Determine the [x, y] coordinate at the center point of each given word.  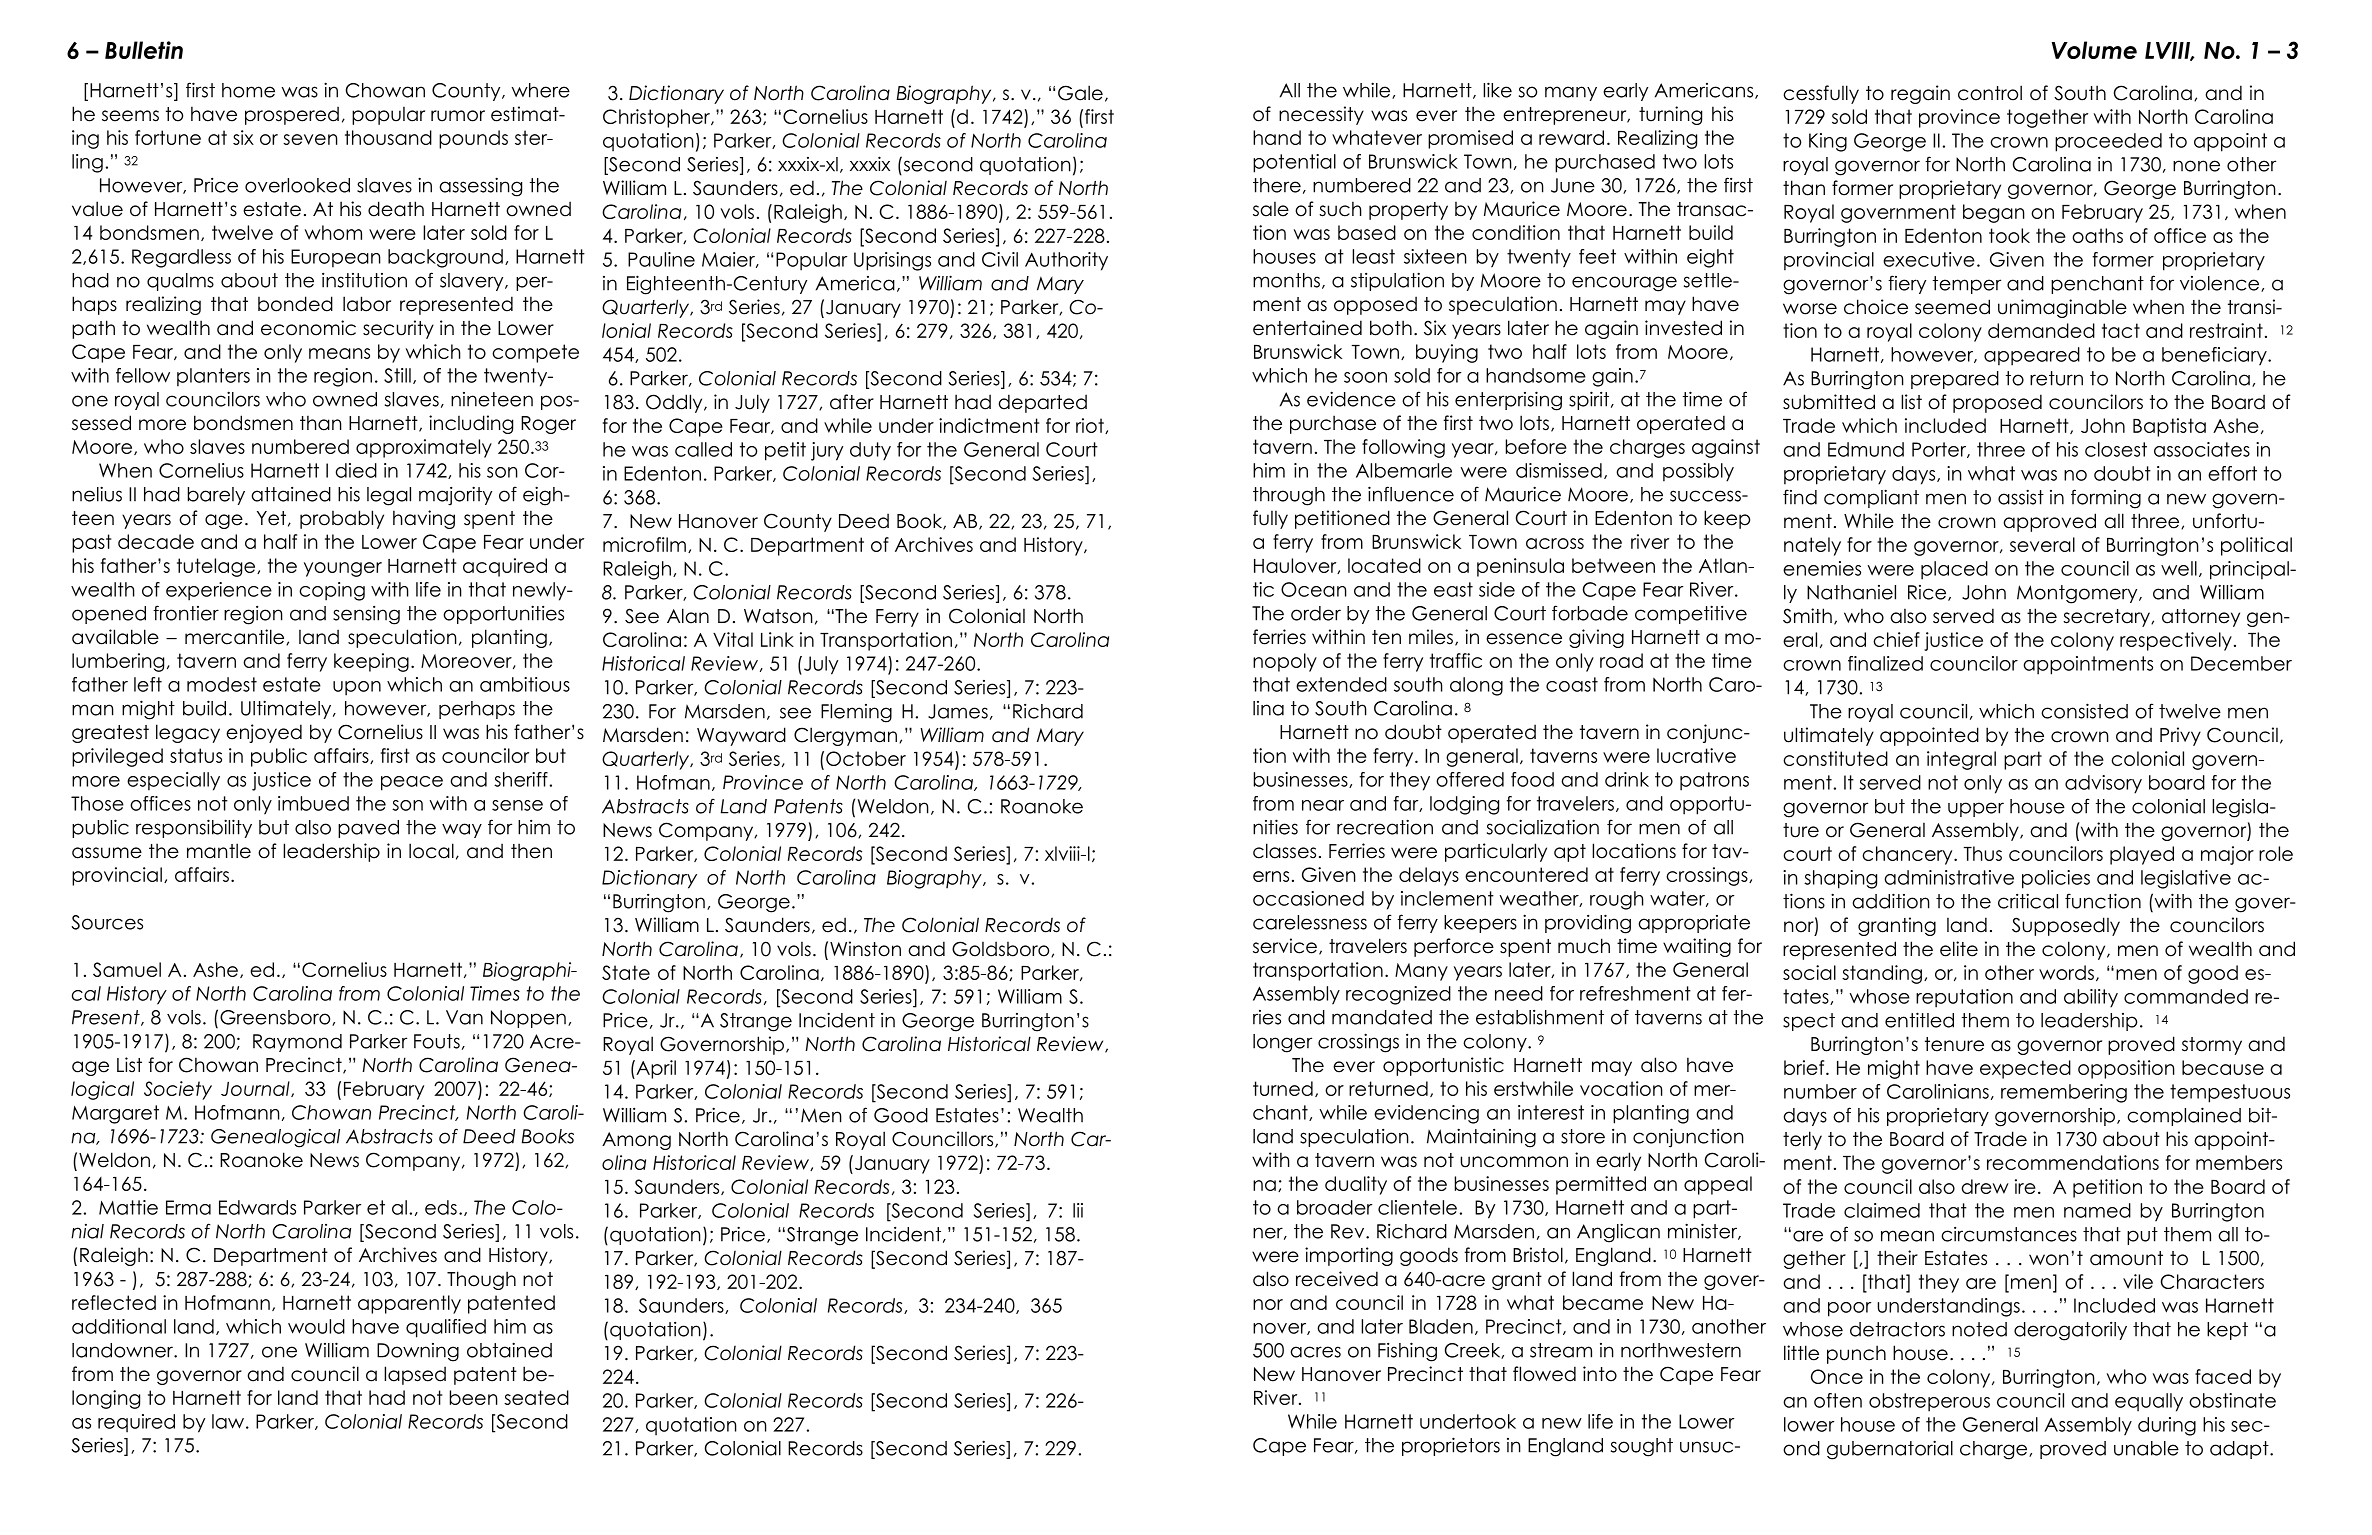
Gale [1080, 93]
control [1990, 93]
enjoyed [264, 733]
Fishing [1407, 1352]
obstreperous [1929, 1402]
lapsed [415, 1375]
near [1323, 805]
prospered [292, 115]
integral [1961, 760]
